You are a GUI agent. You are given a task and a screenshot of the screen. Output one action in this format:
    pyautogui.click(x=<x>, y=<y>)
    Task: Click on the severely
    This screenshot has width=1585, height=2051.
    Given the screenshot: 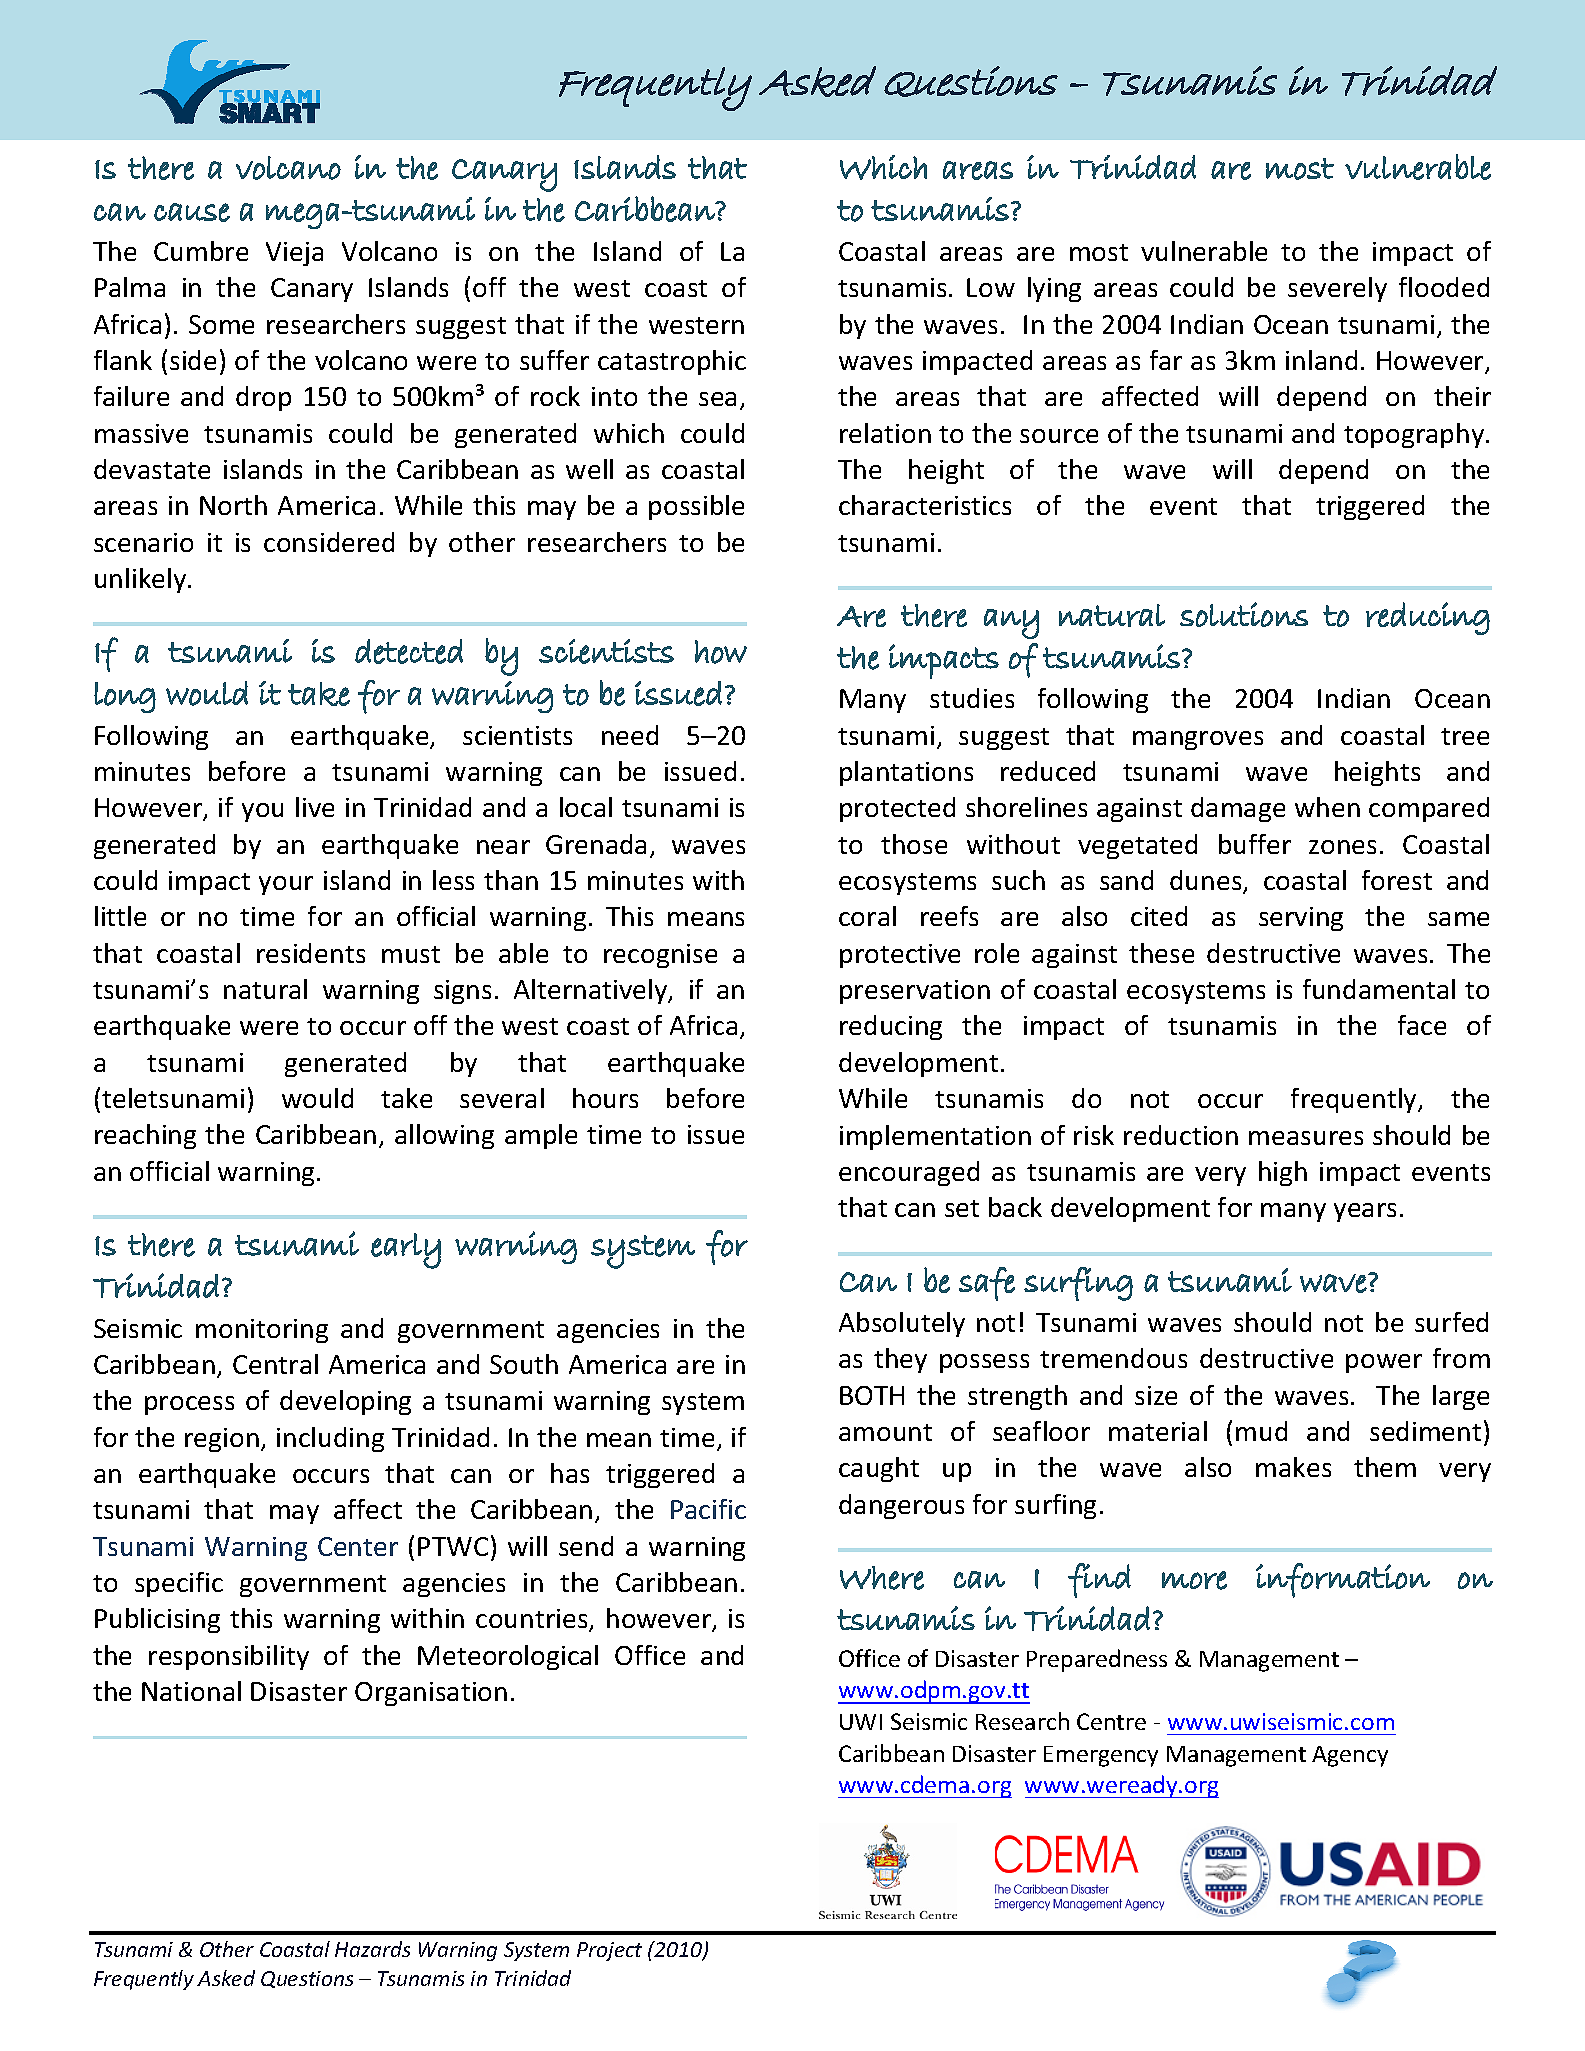 What is the action you would take?
    pyautogui.click(x=1337, y=289)
